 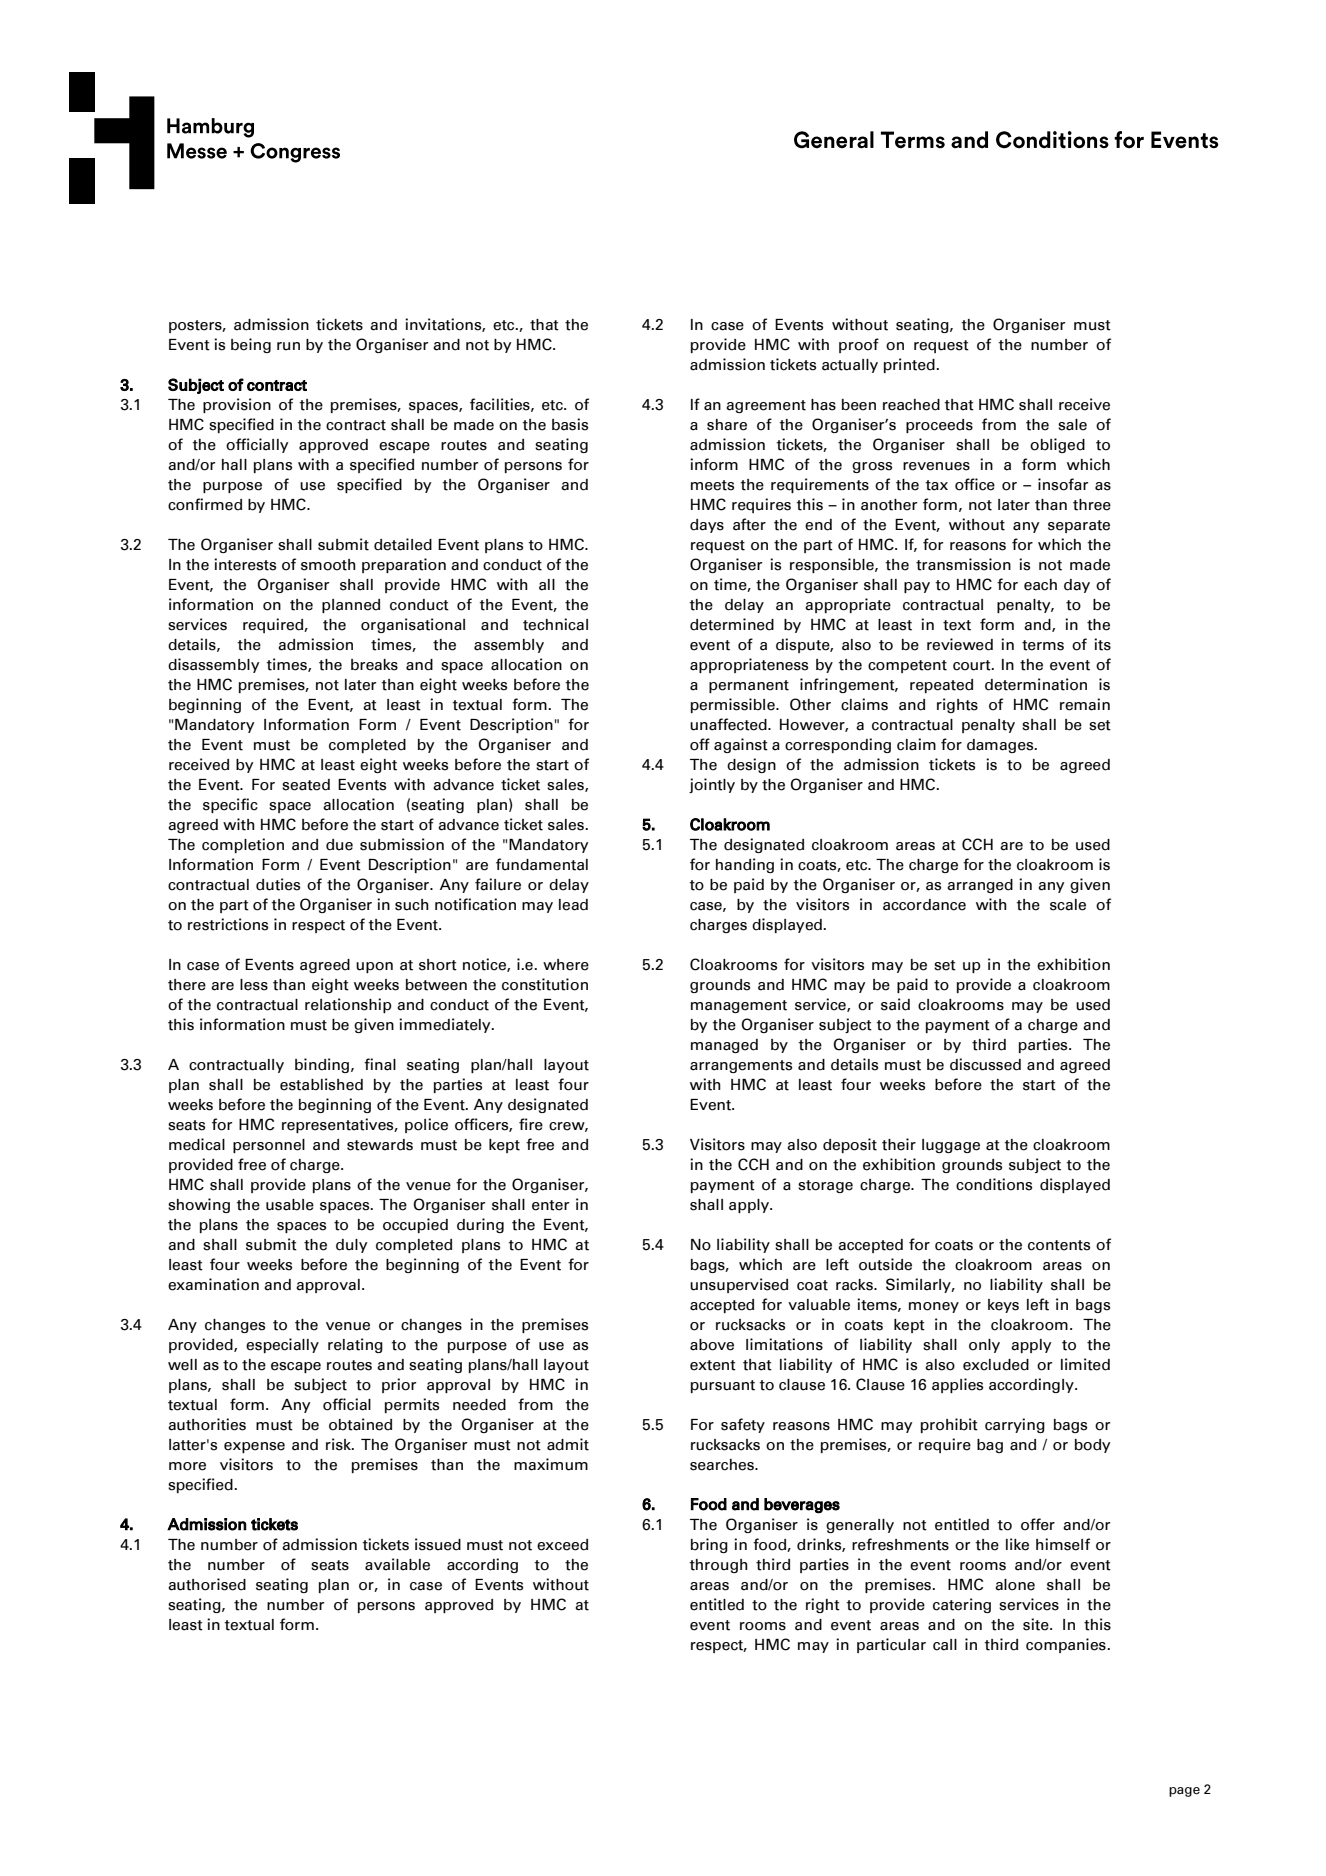 I want to click on obliged, so click(x=1057, y=445).
